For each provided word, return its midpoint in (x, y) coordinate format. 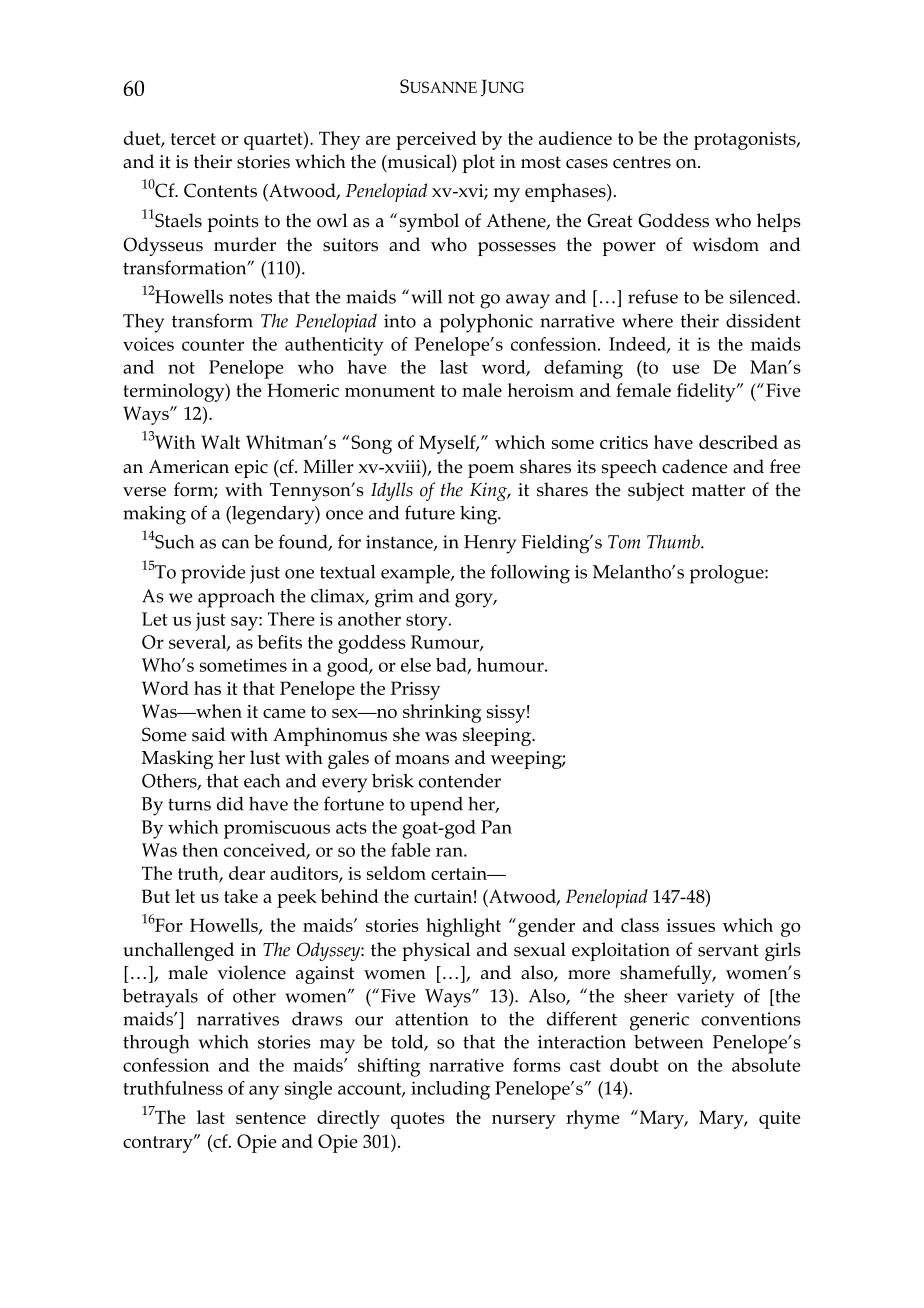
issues (690, 925)
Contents (220, 190)
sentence (271, 1118)
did (230, 803)
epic (251, 469)
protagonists (746, 141)
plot (479, 163)
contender (460, 780)
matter (718, 490)
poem (491, 471)
